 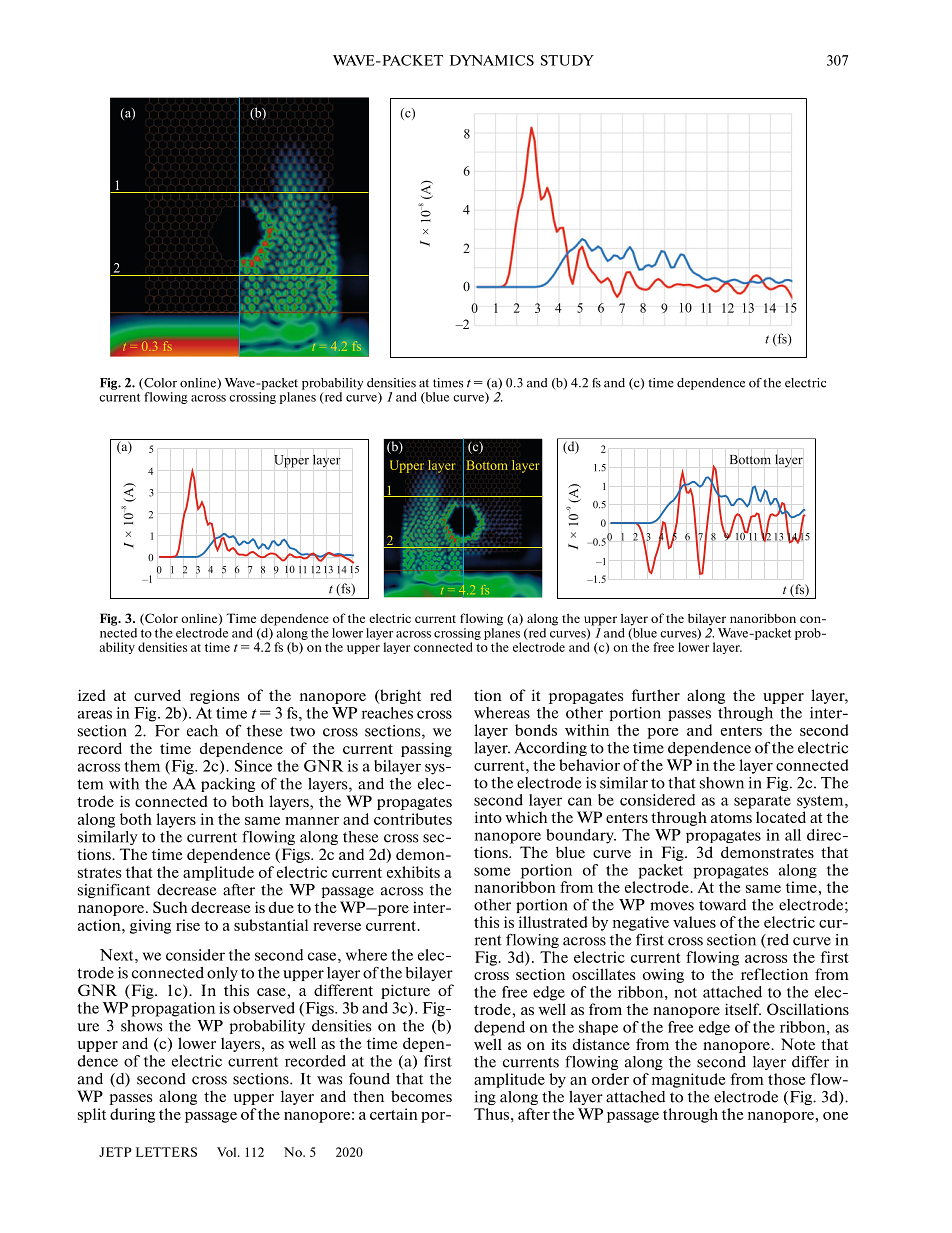 What do you see at coordinates (722, 905) in the image?
I see `toward` at bounding box center [722, 905].
